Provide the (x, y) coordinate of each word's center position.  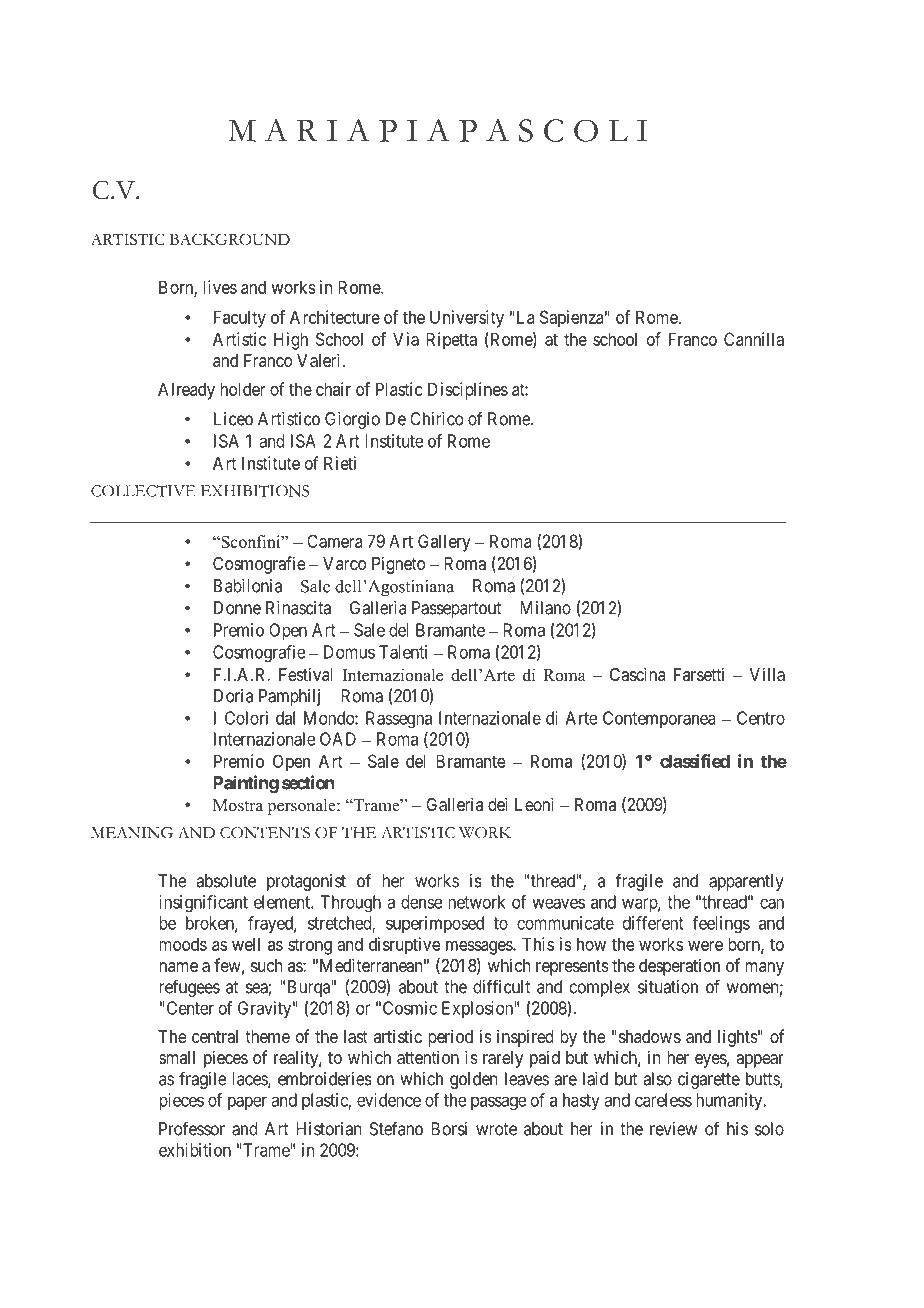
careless (663, 1100)
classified (695, 761)
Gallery (444, 543)
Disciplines (468, 391)
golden (473, 1080)
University (467, 319)
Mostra (238, 805)
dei (498, 804)
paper (247, 1103)
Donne (237, 608)
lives (220, 287)
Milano (545, 608)
